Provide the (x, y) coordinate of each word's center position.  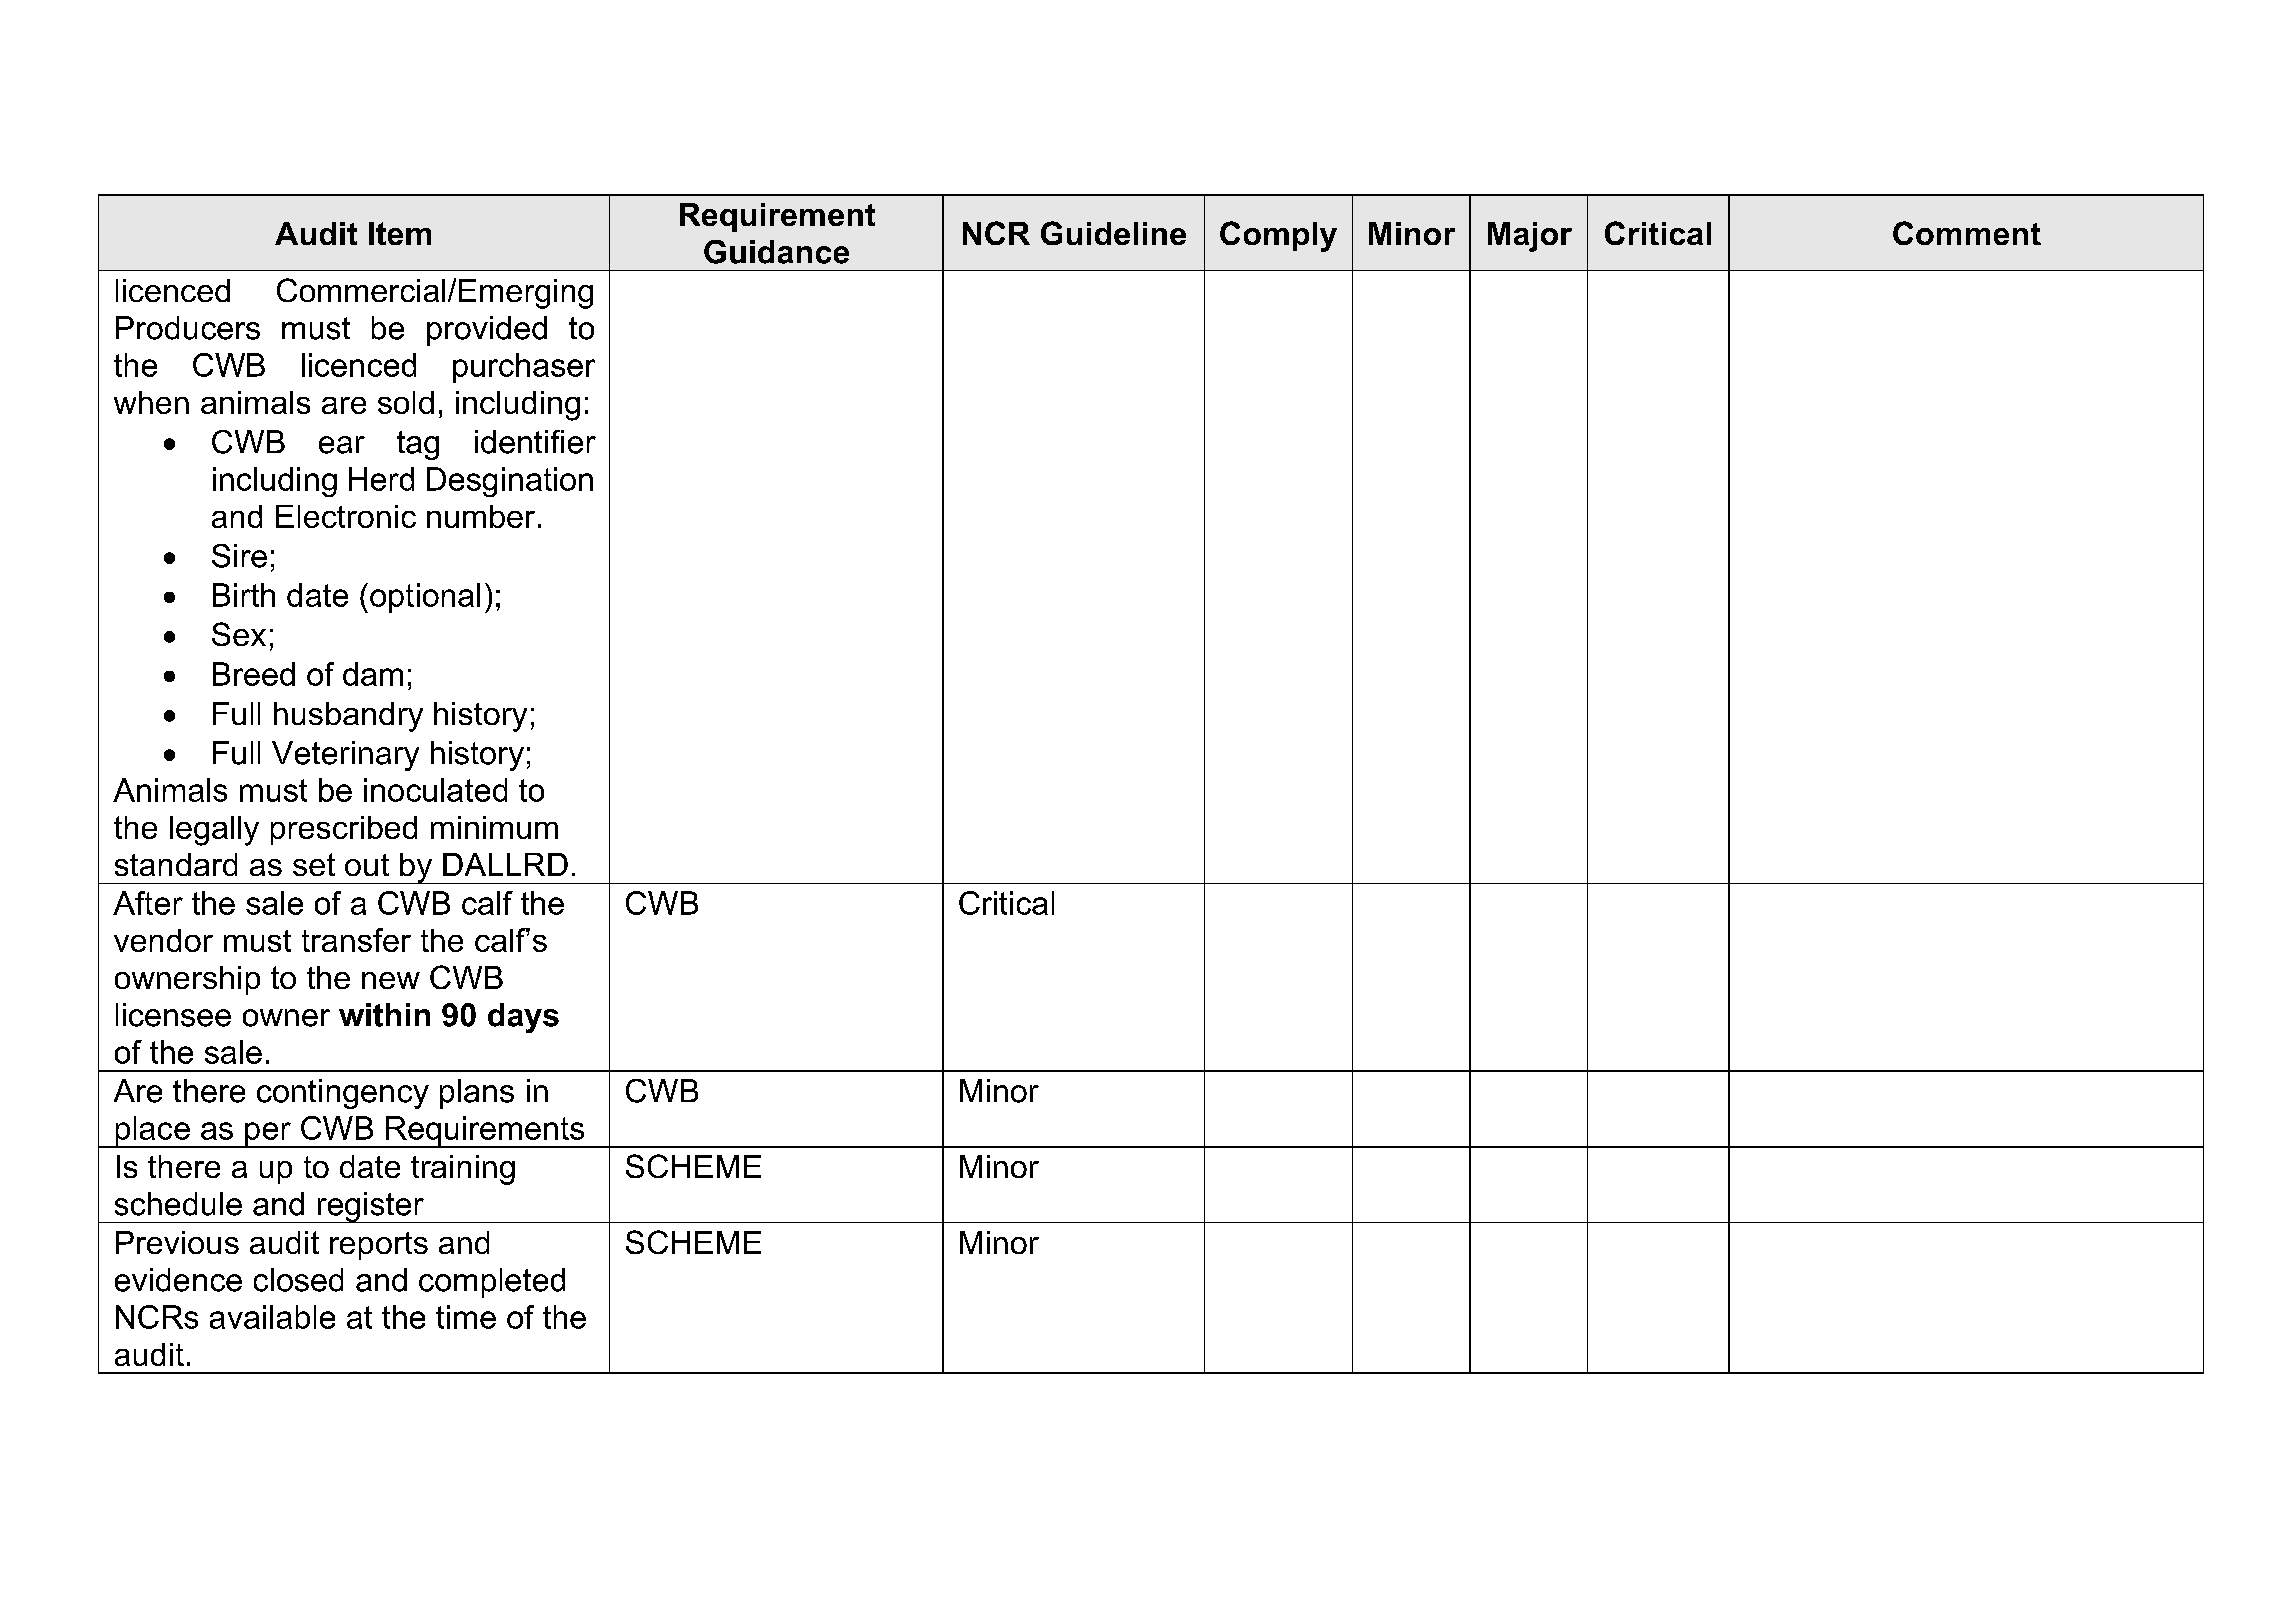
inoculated (435, 790)
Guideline (1113, 233)
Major (1530, 237)
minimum (494, 827)
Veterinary (345, 756)
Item (400, 233)
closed (298, 1280)
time (466, 1317)
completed (492, 1283)
